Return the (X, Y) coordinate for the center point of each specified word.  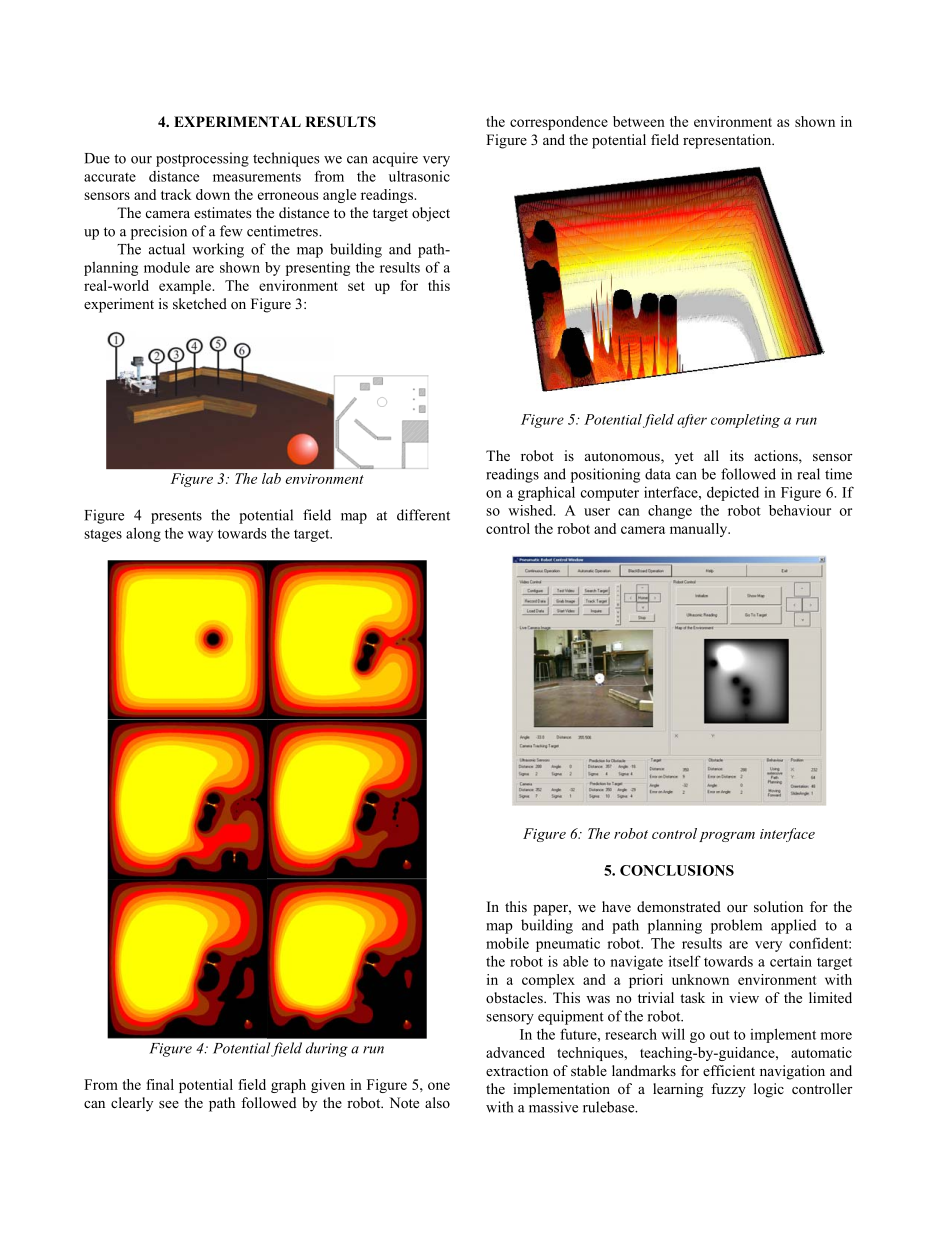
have (616, 906)
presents (176, 517)
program (727, 837)
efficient (729, 1070)
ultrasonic (419, 176)
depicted (733, 494)
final (160, 1084)
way (200, 536)
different (423, 515)
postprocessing (202, 159)
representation (728, 141)
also (437, 1102)
